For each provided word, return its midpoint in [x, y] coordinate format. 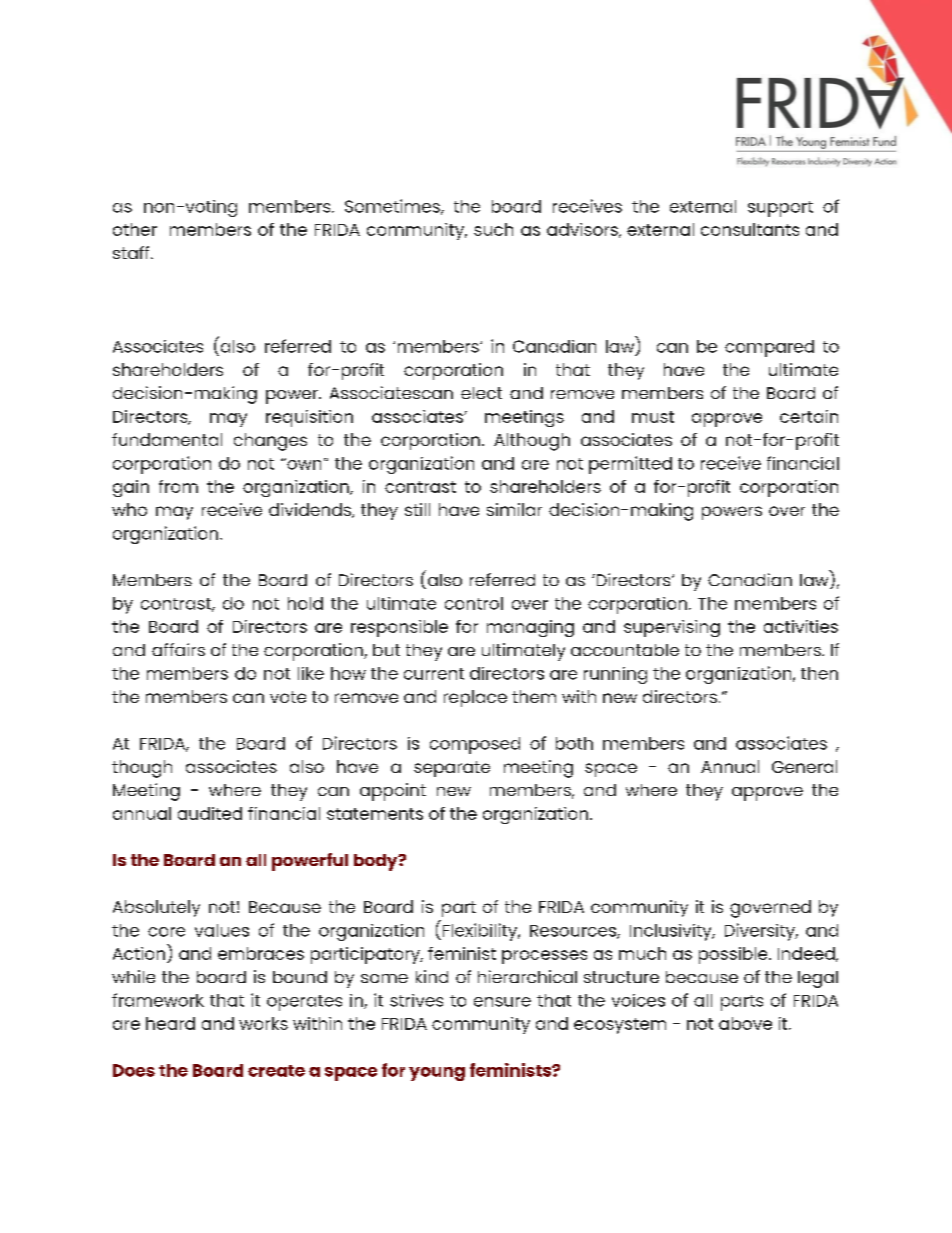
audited [210, 813]
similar [514, 509]
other [135, 229]
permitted [630, 465]
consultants [750, 229]
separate [452, 769]
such [493, 229]
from [178, 486]
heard [170, 1023]
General [804, 766]
